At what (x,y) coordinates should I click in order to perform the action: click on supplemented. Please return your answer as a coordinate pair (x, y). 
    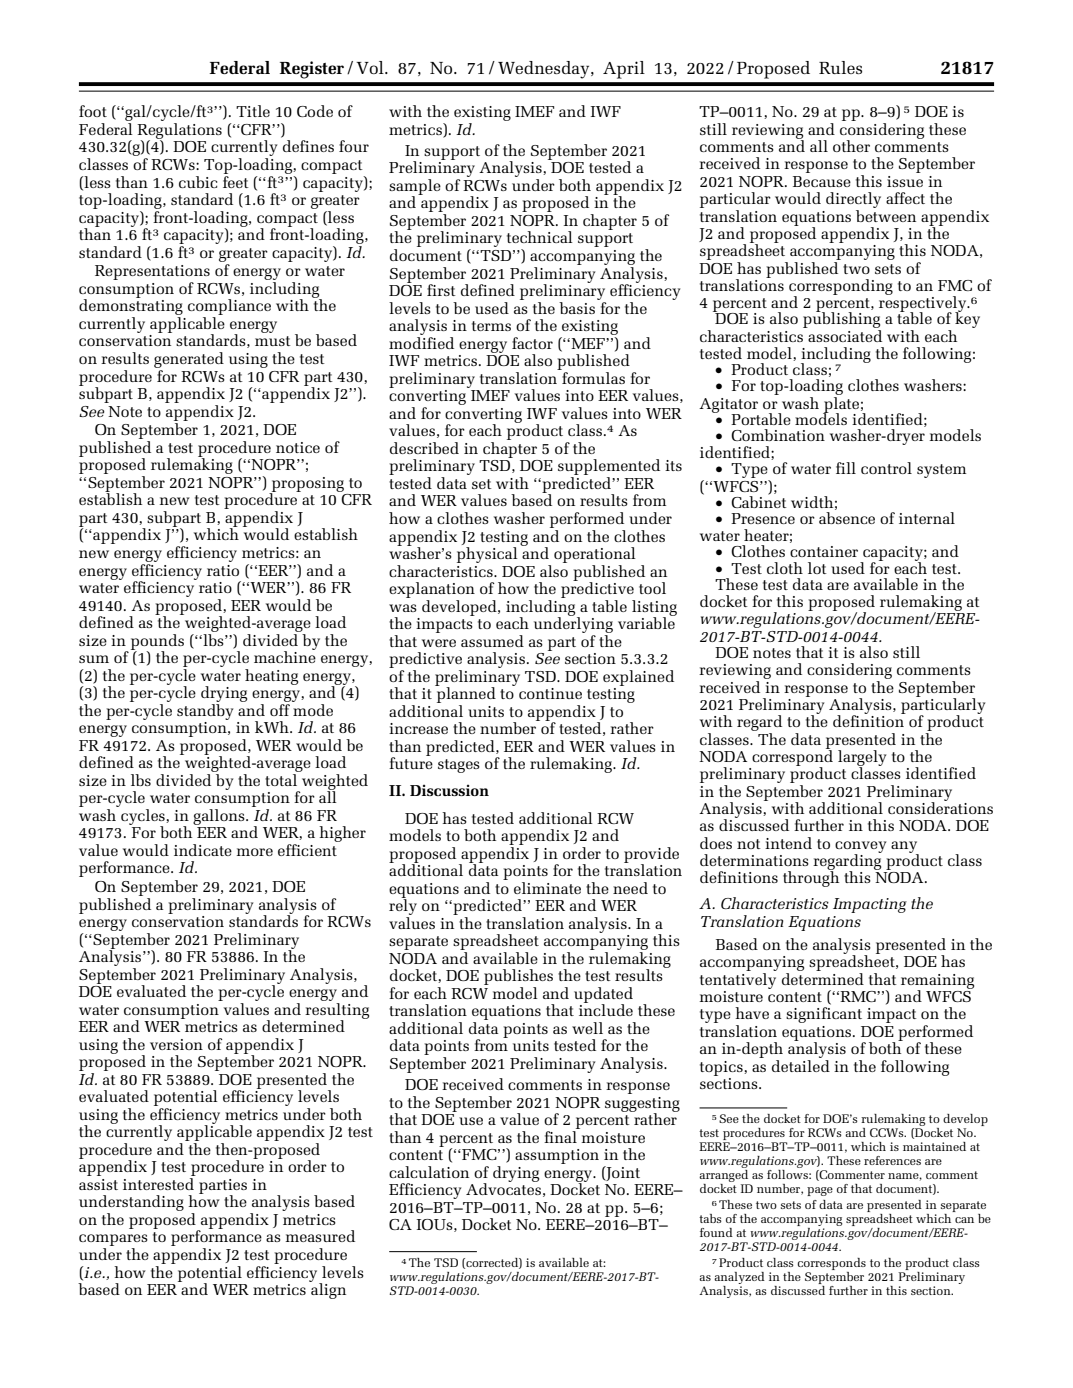
    Looking at the image, I should click on (609, 468).
